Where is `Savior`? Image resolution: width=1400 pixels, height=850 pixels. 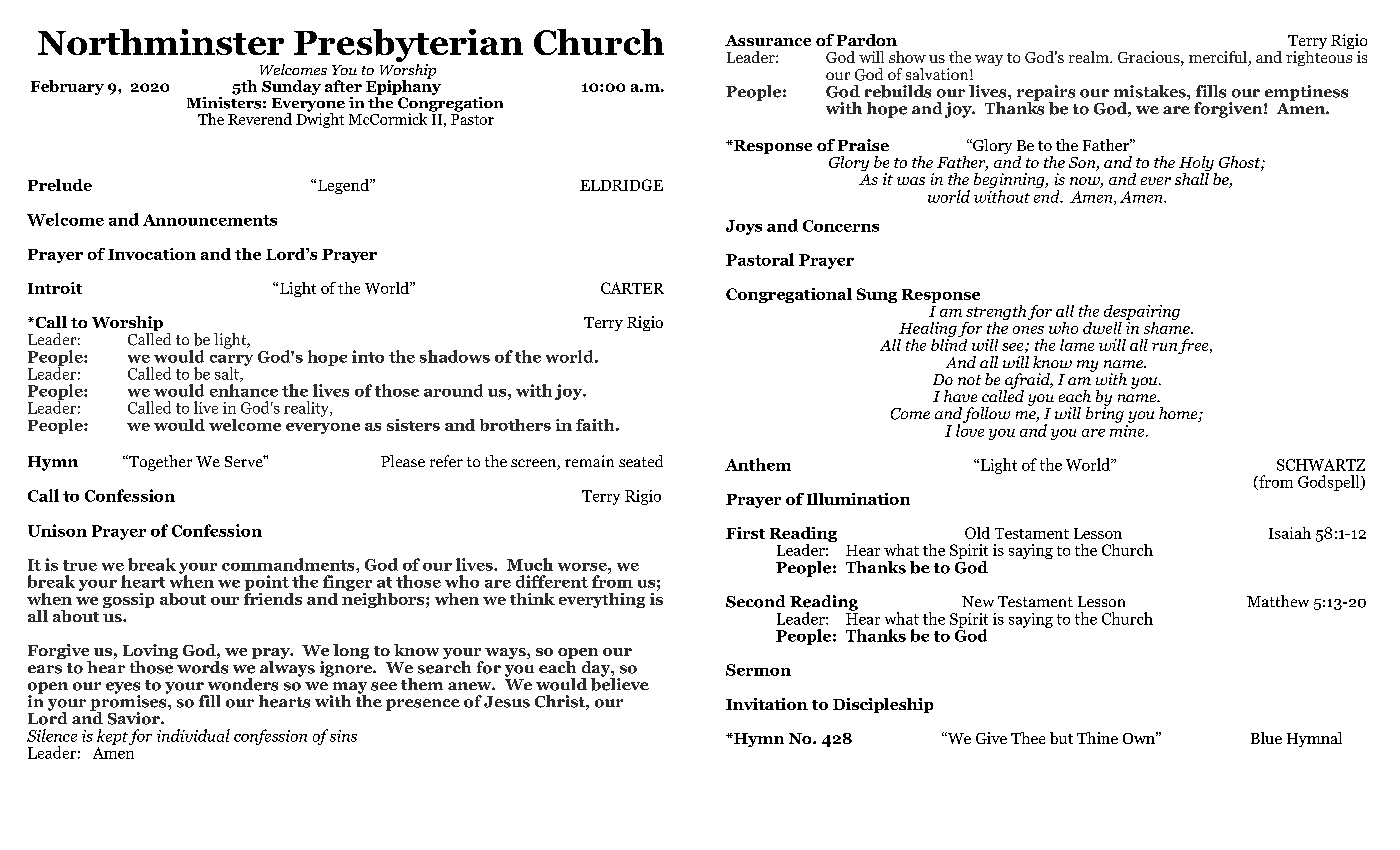 Savior is located at coordinates (135, 718).
